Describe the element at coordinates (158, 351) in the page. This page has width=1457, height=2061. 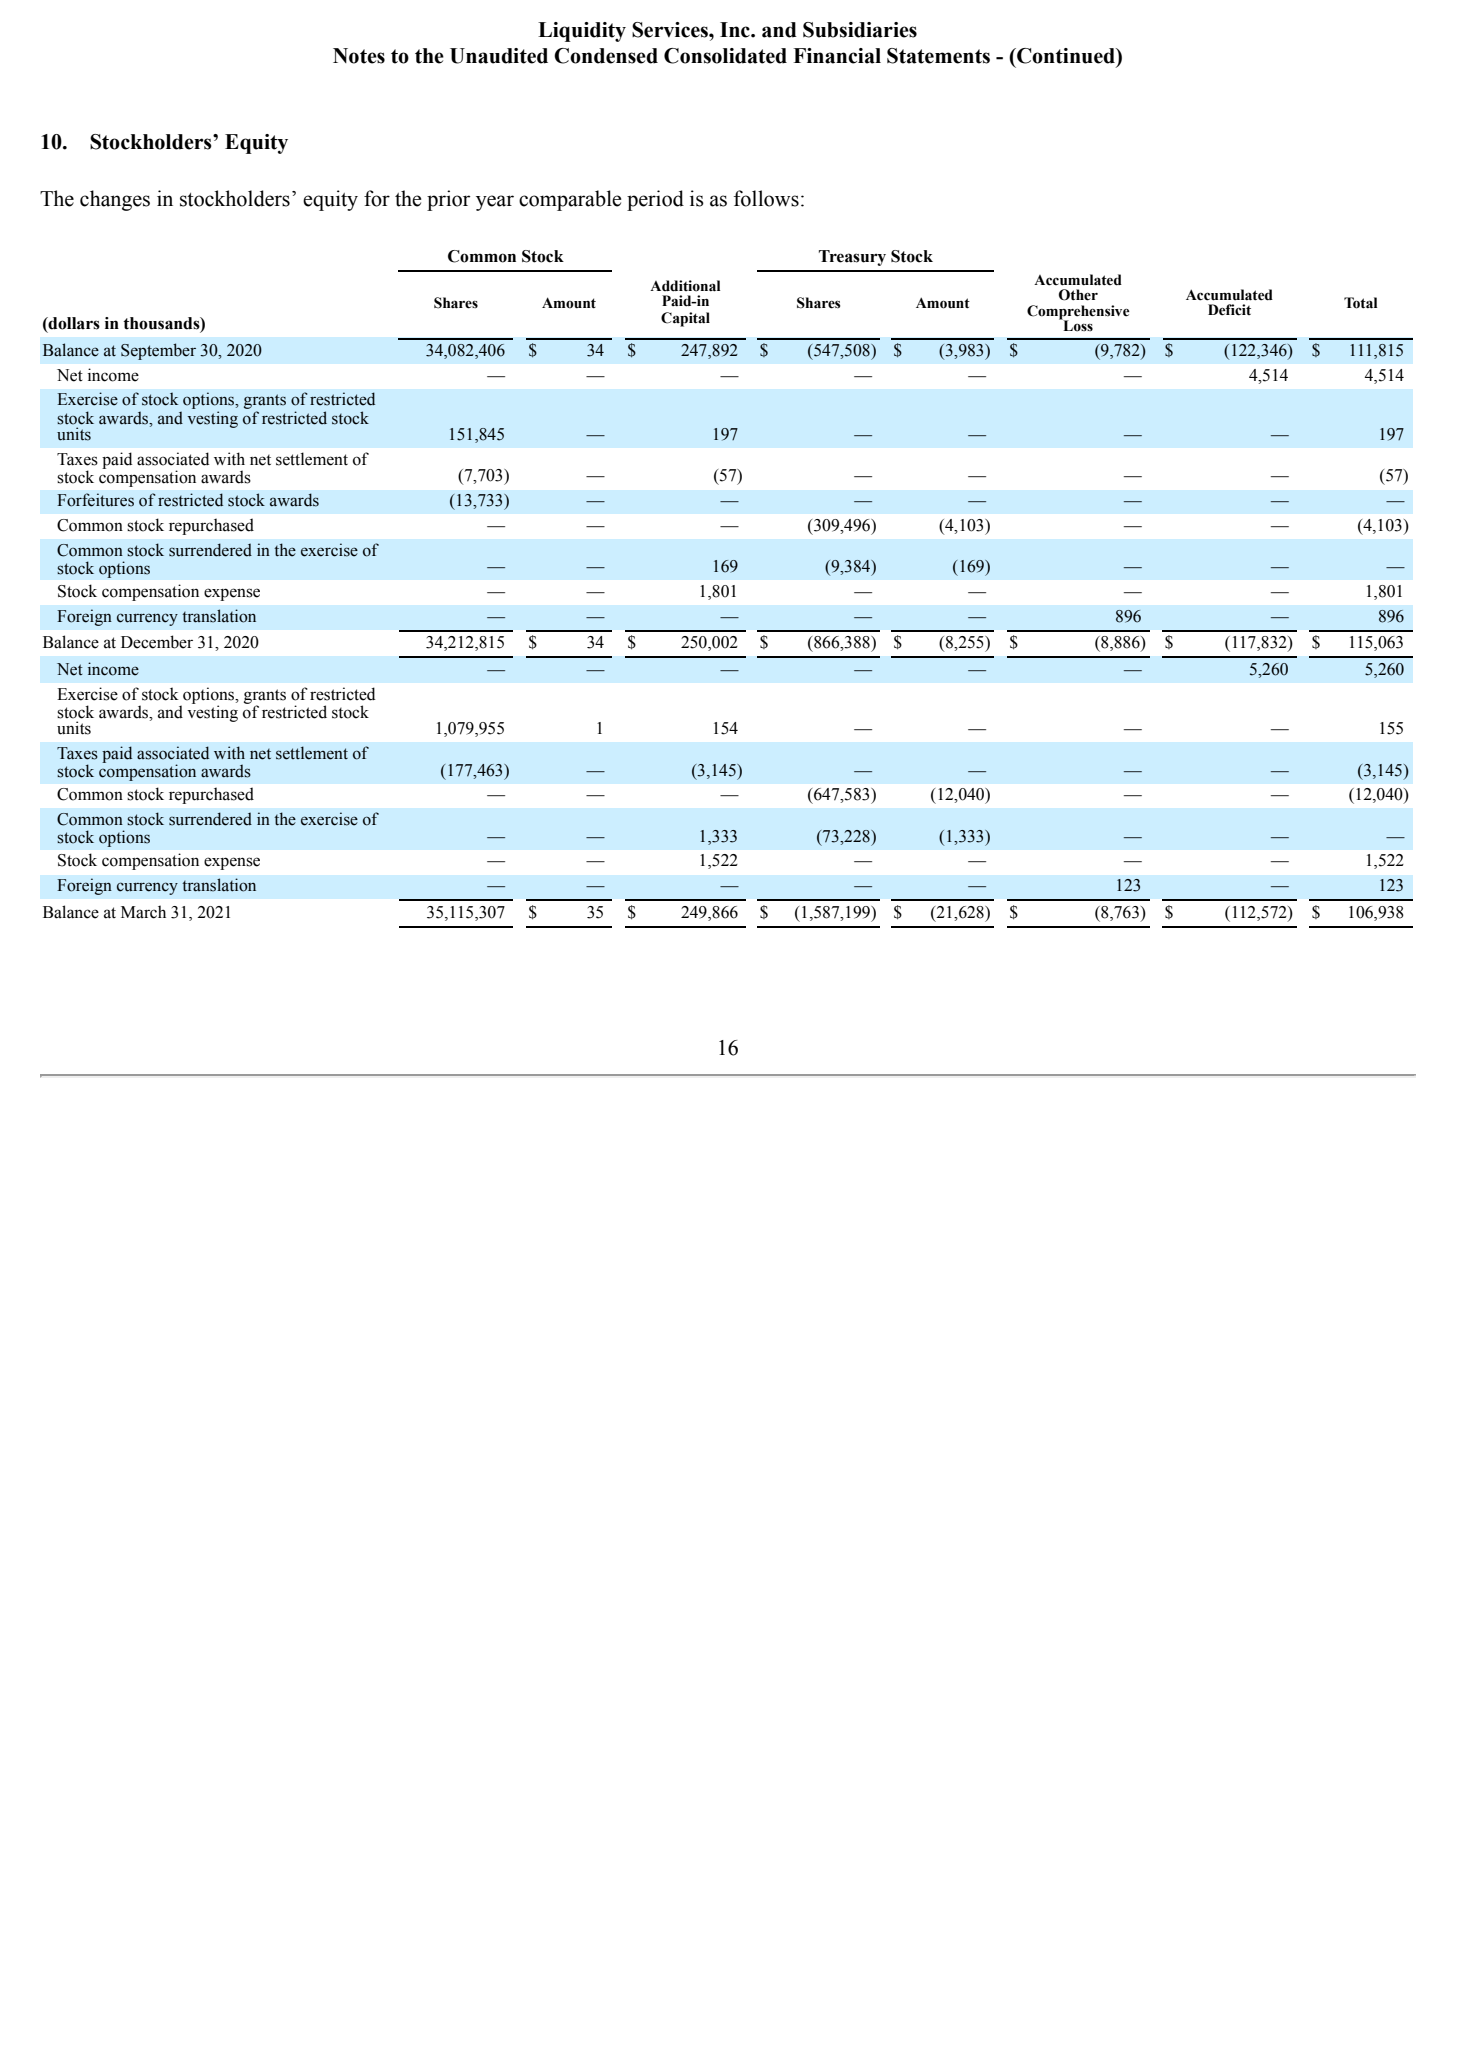
I see `September` at that location.
